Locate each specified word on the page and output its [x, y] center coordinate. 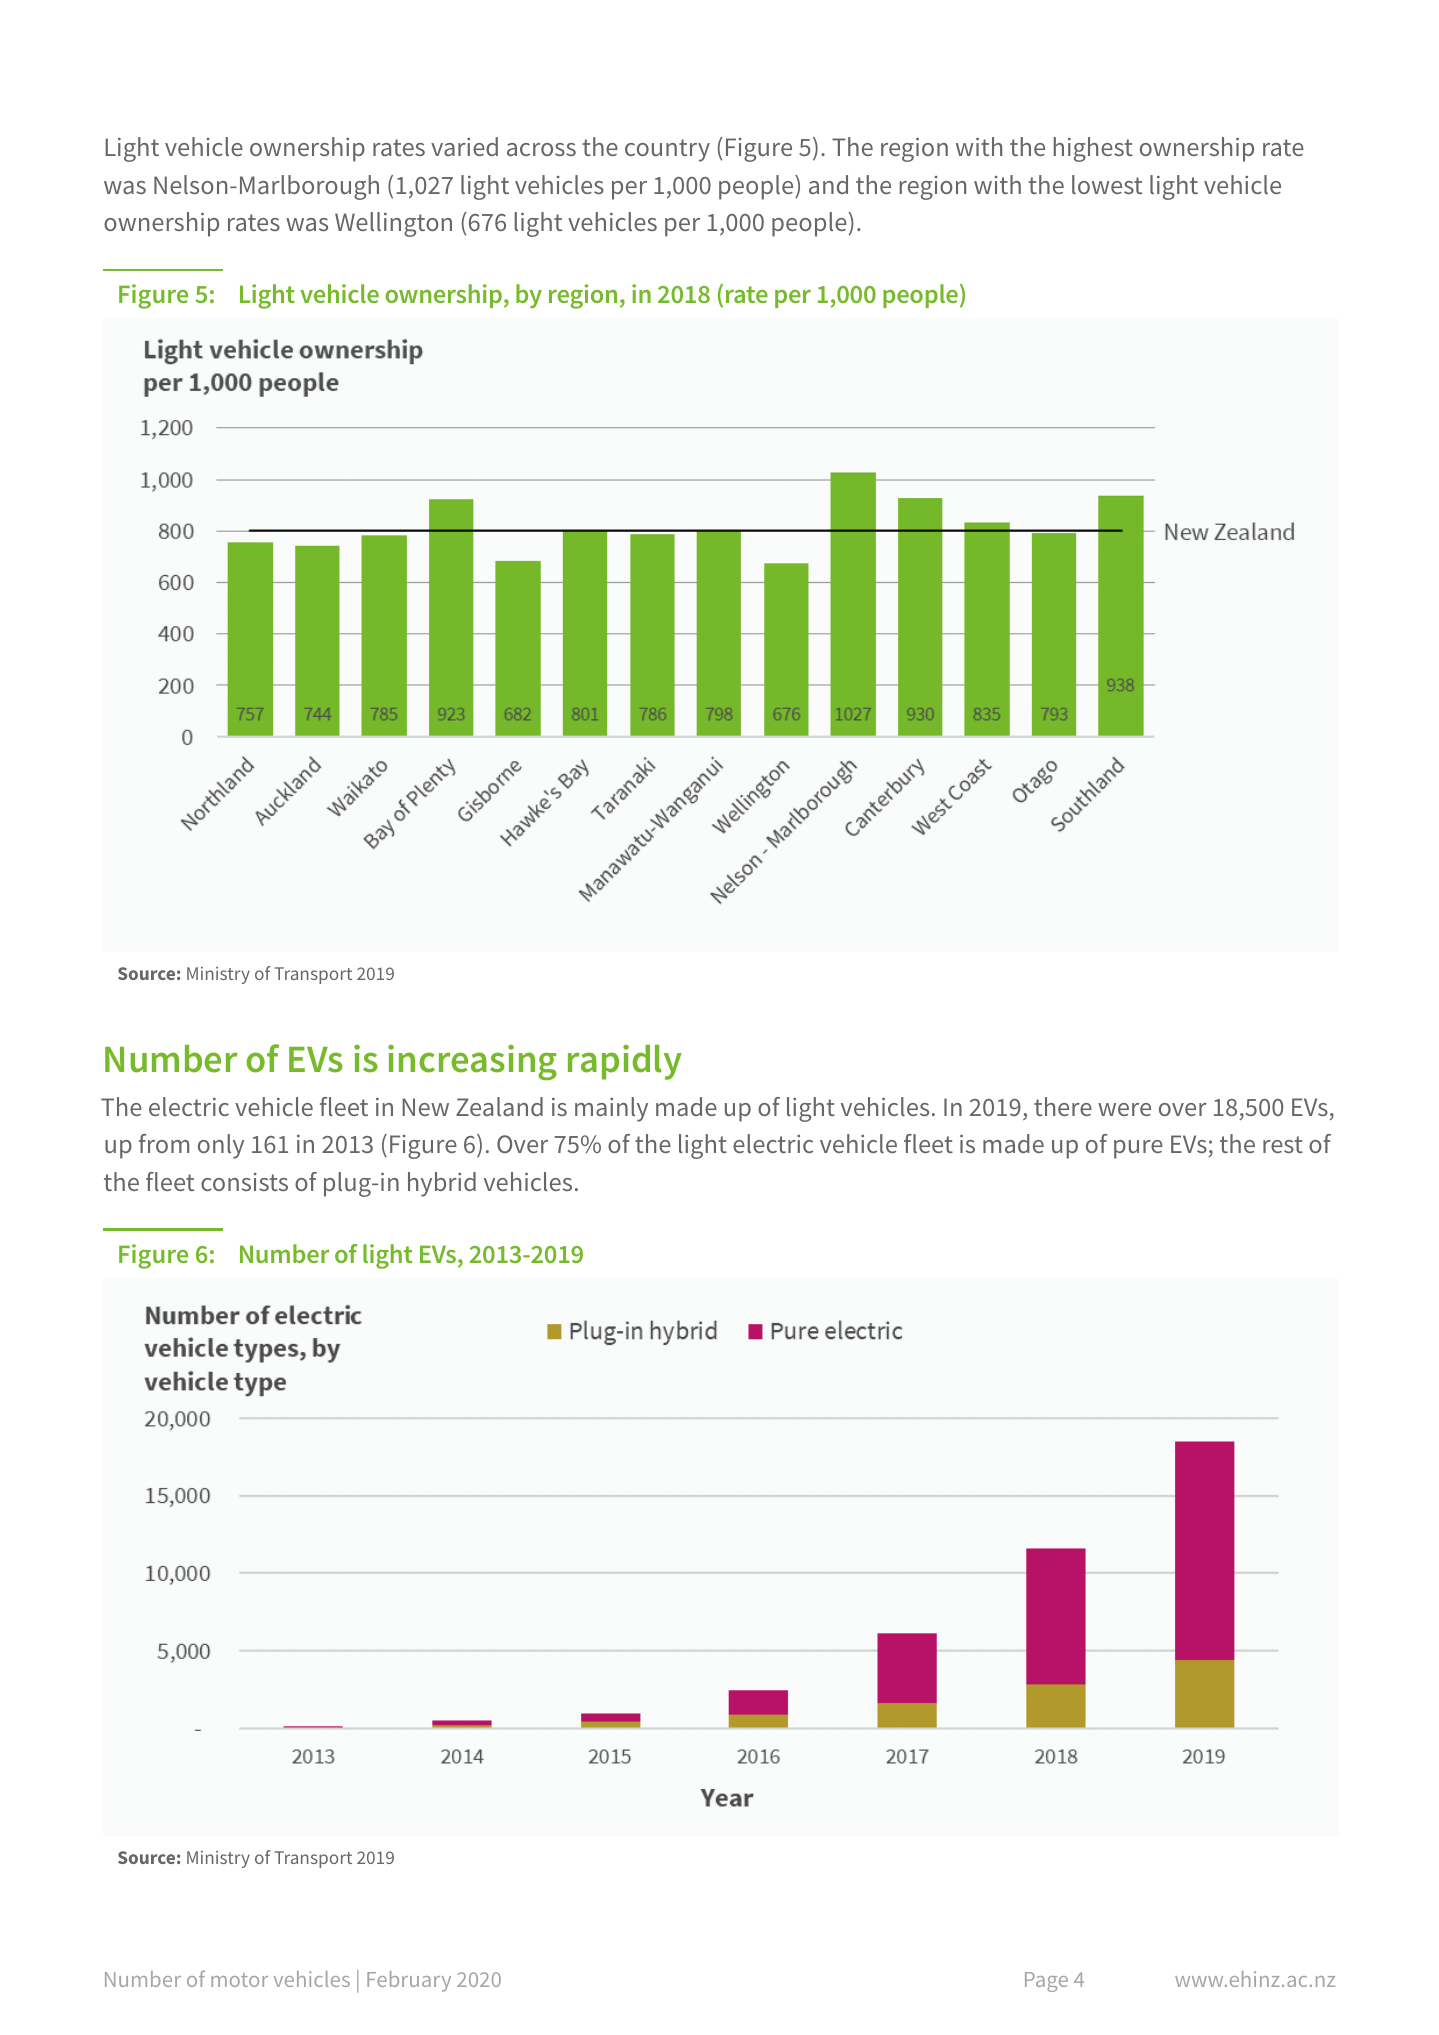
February [409, 1981]
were [1124, 1109]
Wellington [393, 224]
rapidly [625, 1062]
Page [1046, 1982]
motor [239, 1980]
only [221, 1146]
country [667, 150]
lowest [1107, 184]
